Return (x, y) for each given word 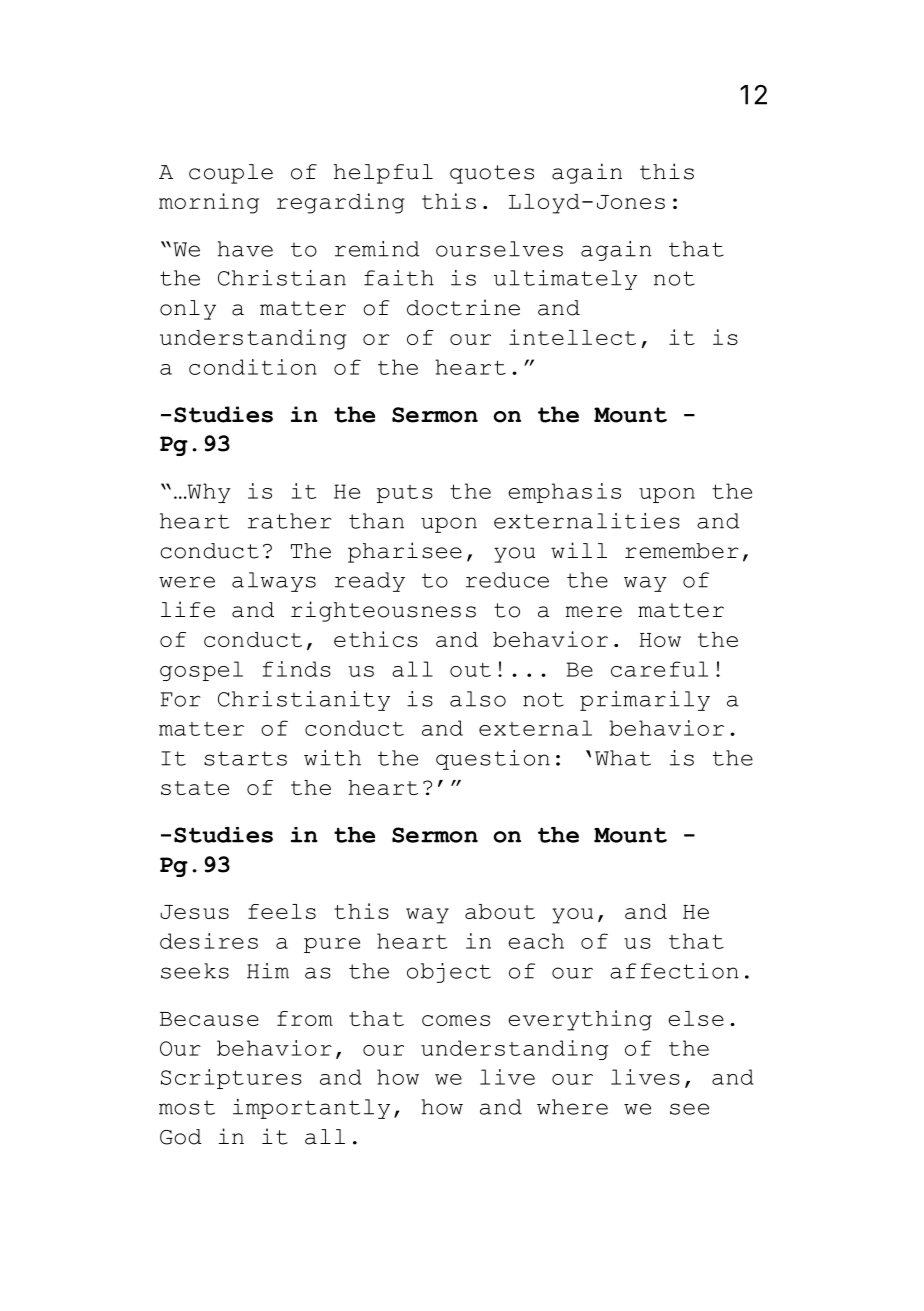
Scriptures (231, 1079)
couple (231, 174)
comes (456, 1020)
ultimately (565, 280)
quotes (492, 174)
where (572, 1107)
